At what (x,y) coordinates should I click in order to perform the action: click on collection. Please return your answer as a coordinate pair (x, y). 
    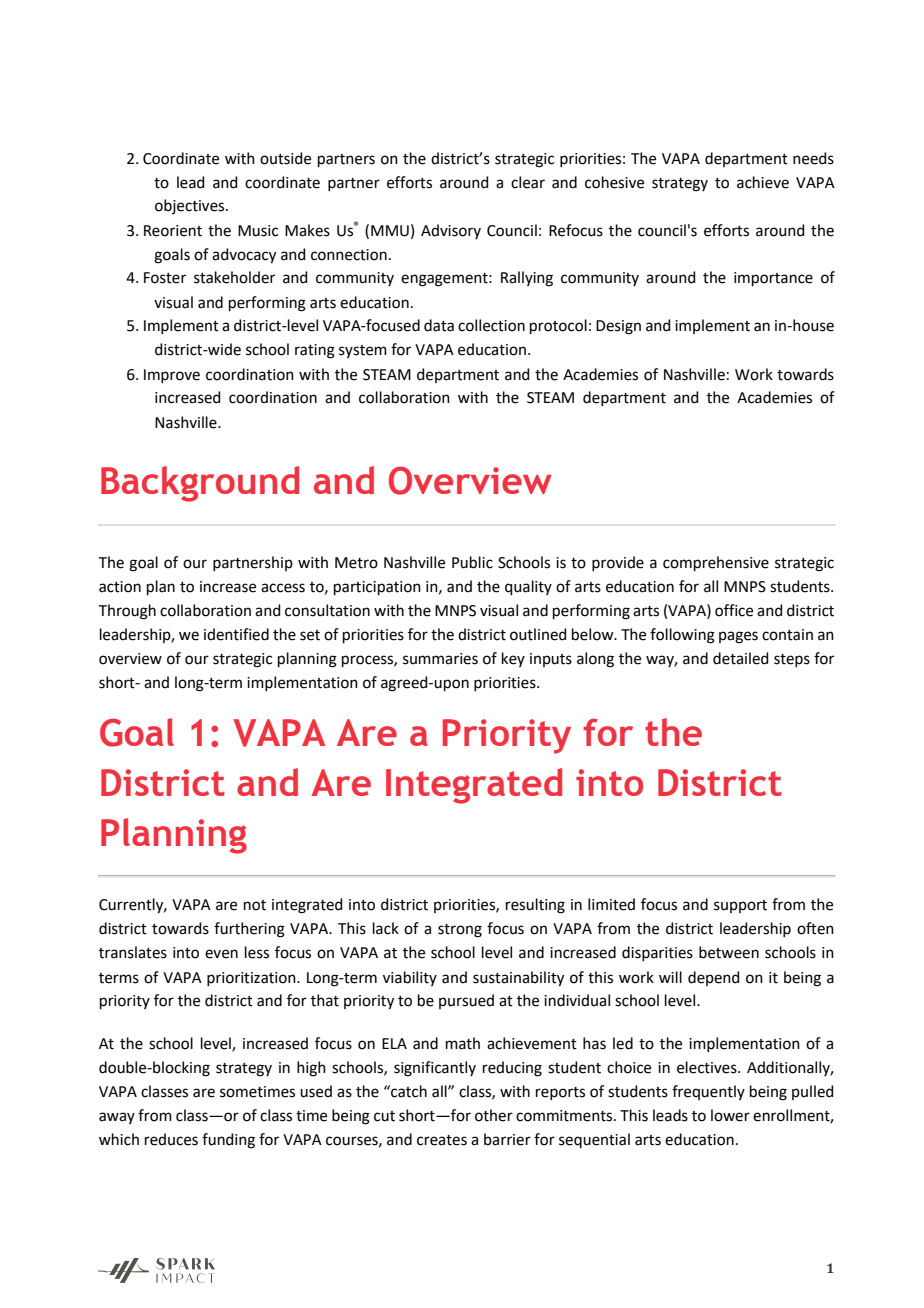
    Looking at the image, I should click on (491, 325).
